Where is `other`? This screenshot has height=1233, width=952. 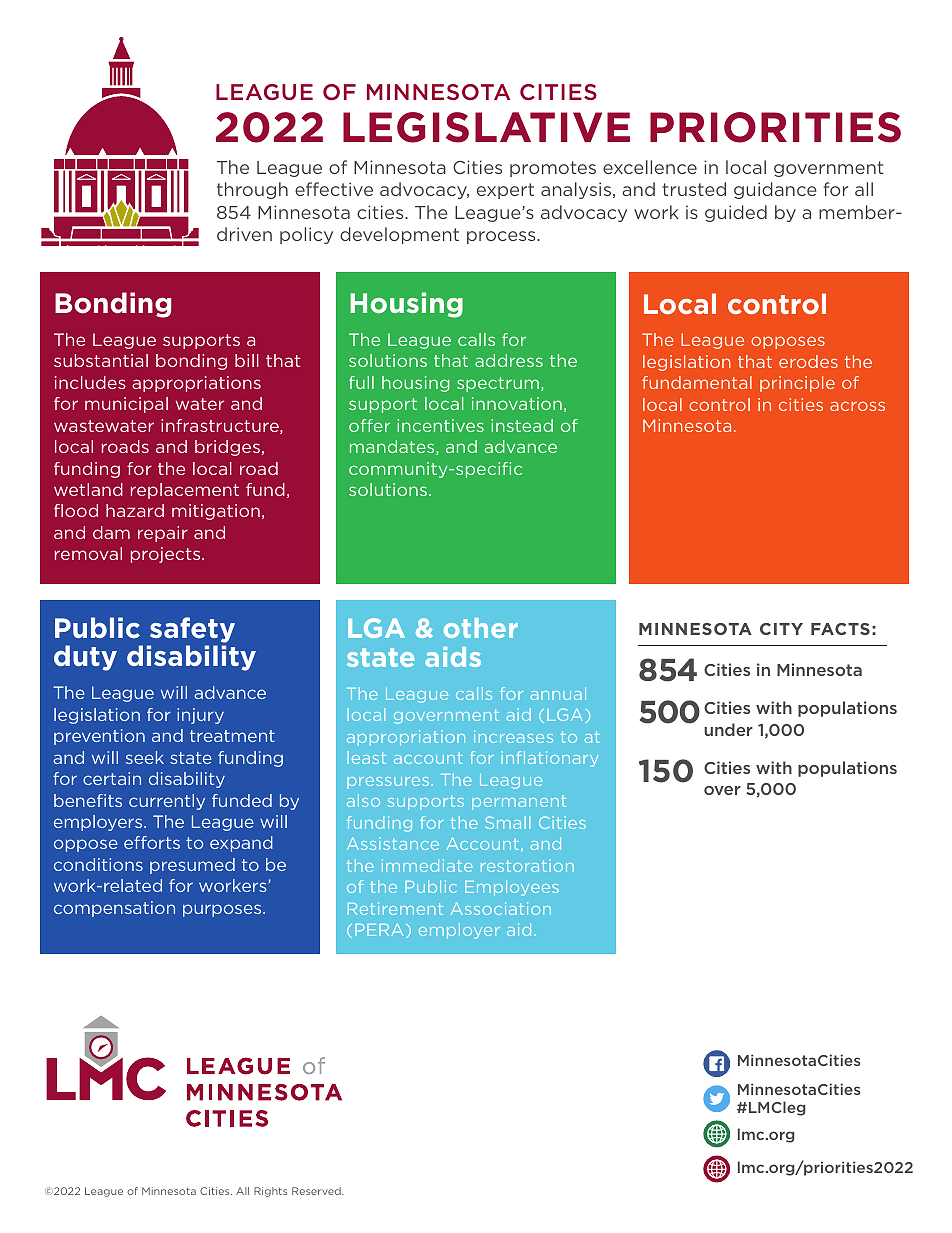
other is located at coordinates (481, 628).
